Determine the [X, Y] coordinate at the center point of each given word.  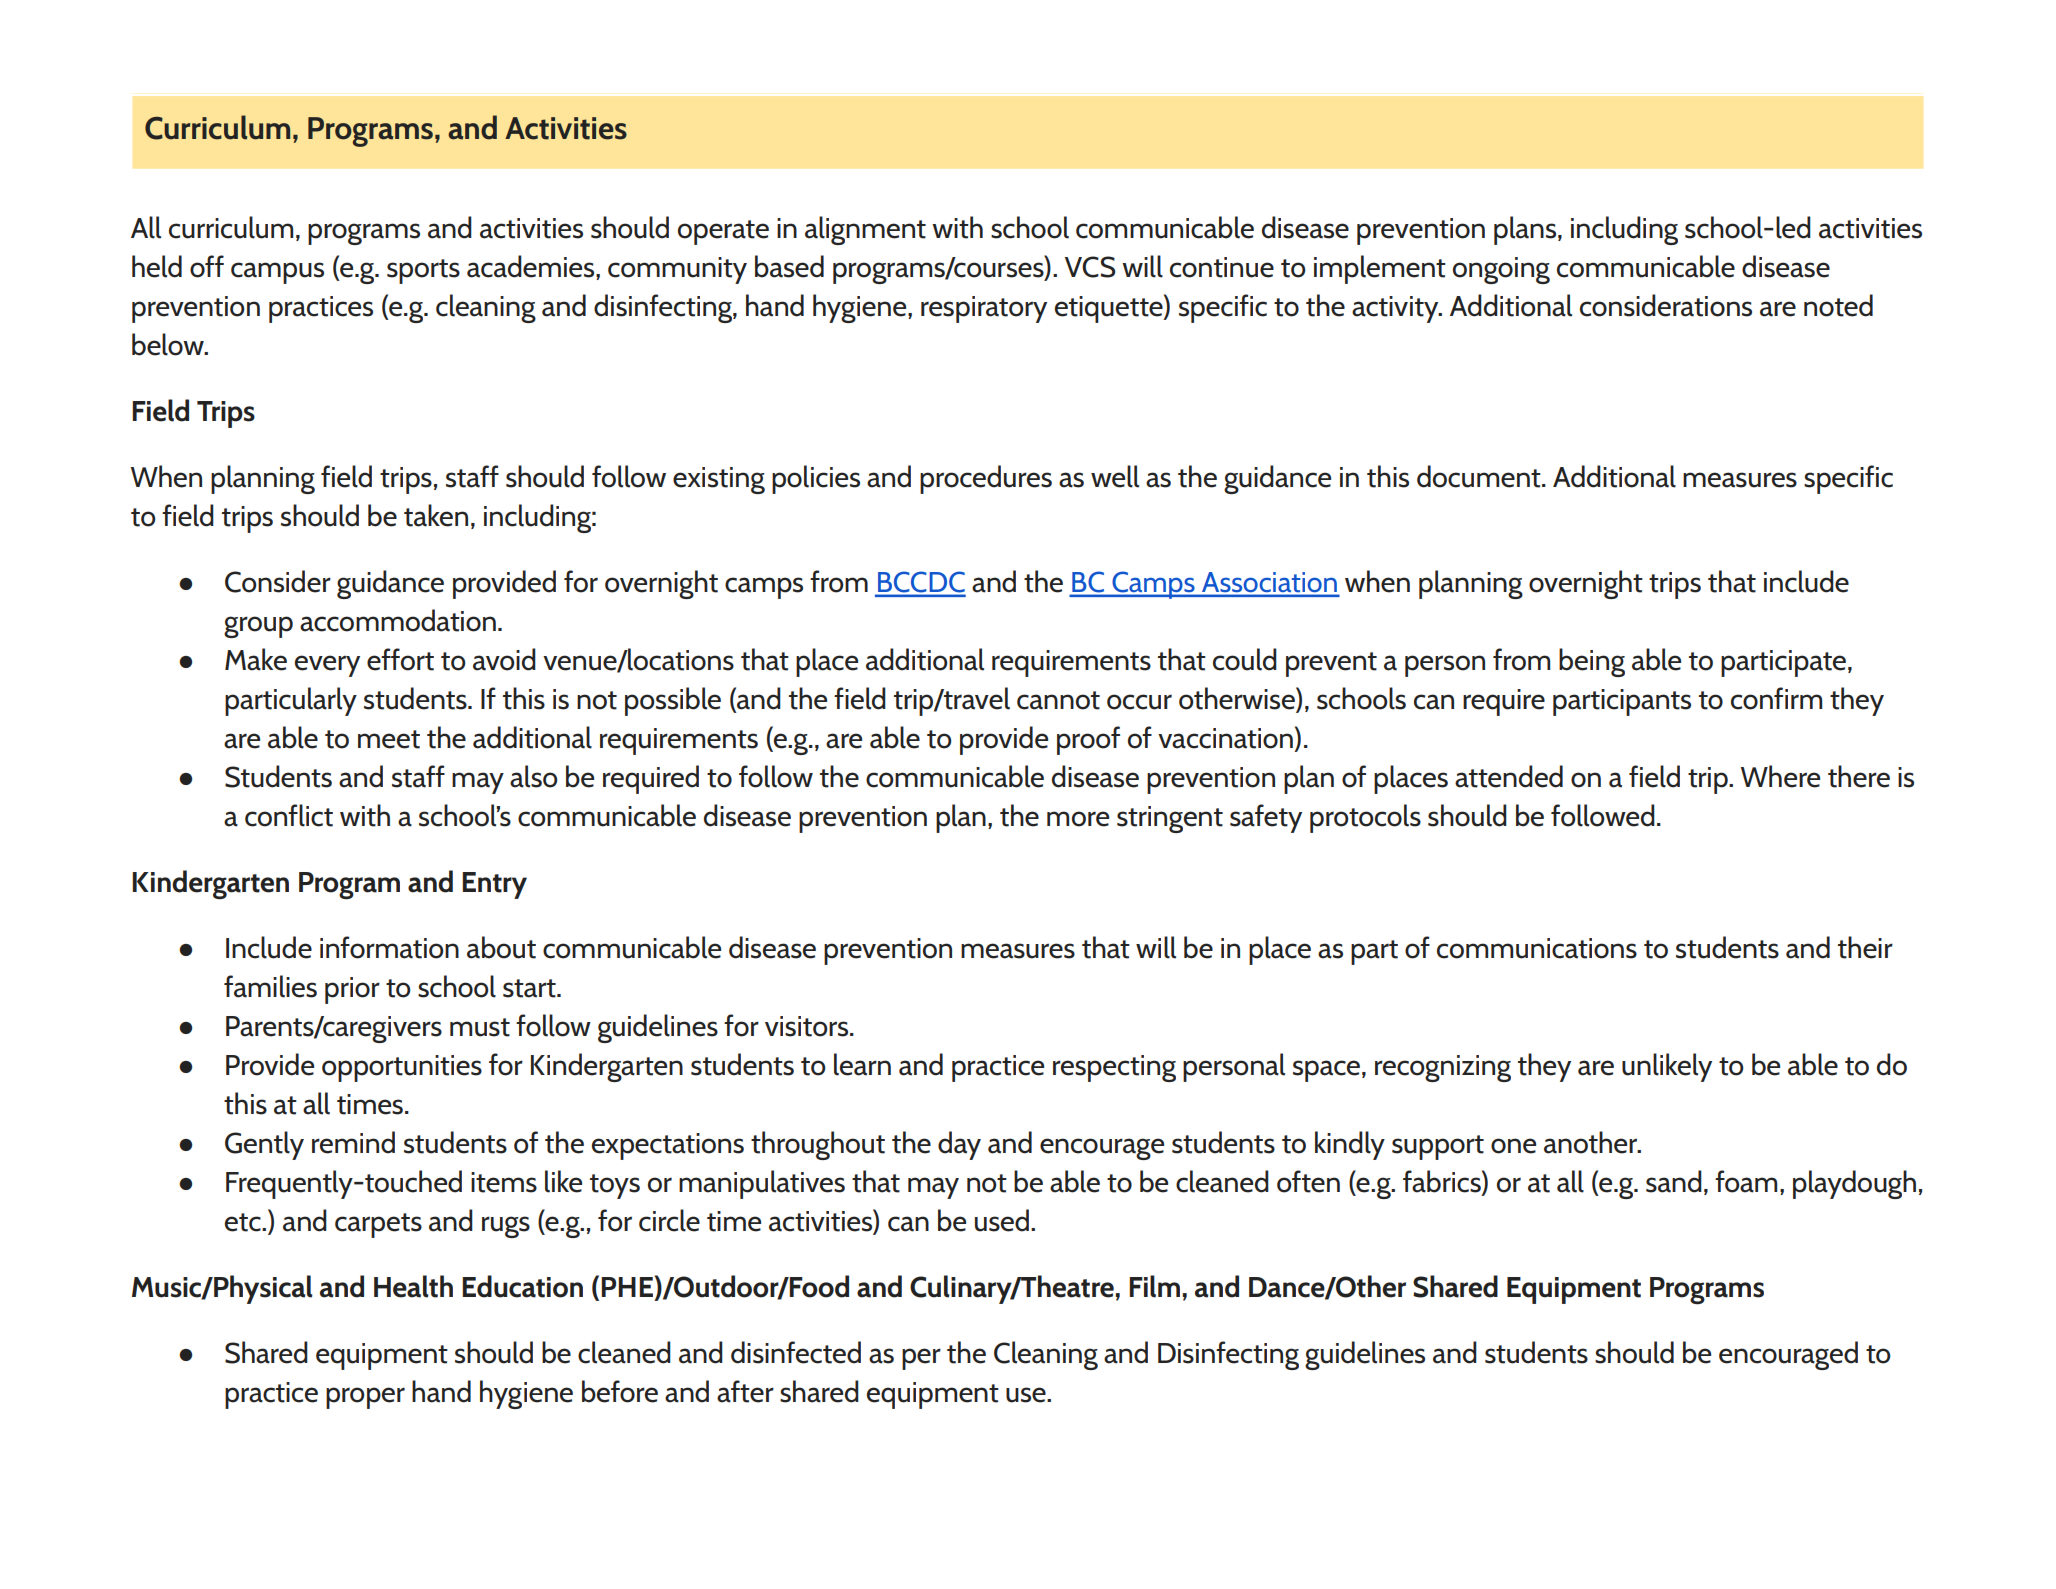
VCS [1090, 267]
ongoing [1501, 270]
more [1078, 819]
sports [423, 271]
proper [365, 1398]
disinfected [796, 1352]
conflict [289, 815]
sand [1674, 1181]
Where [1780, 776]
